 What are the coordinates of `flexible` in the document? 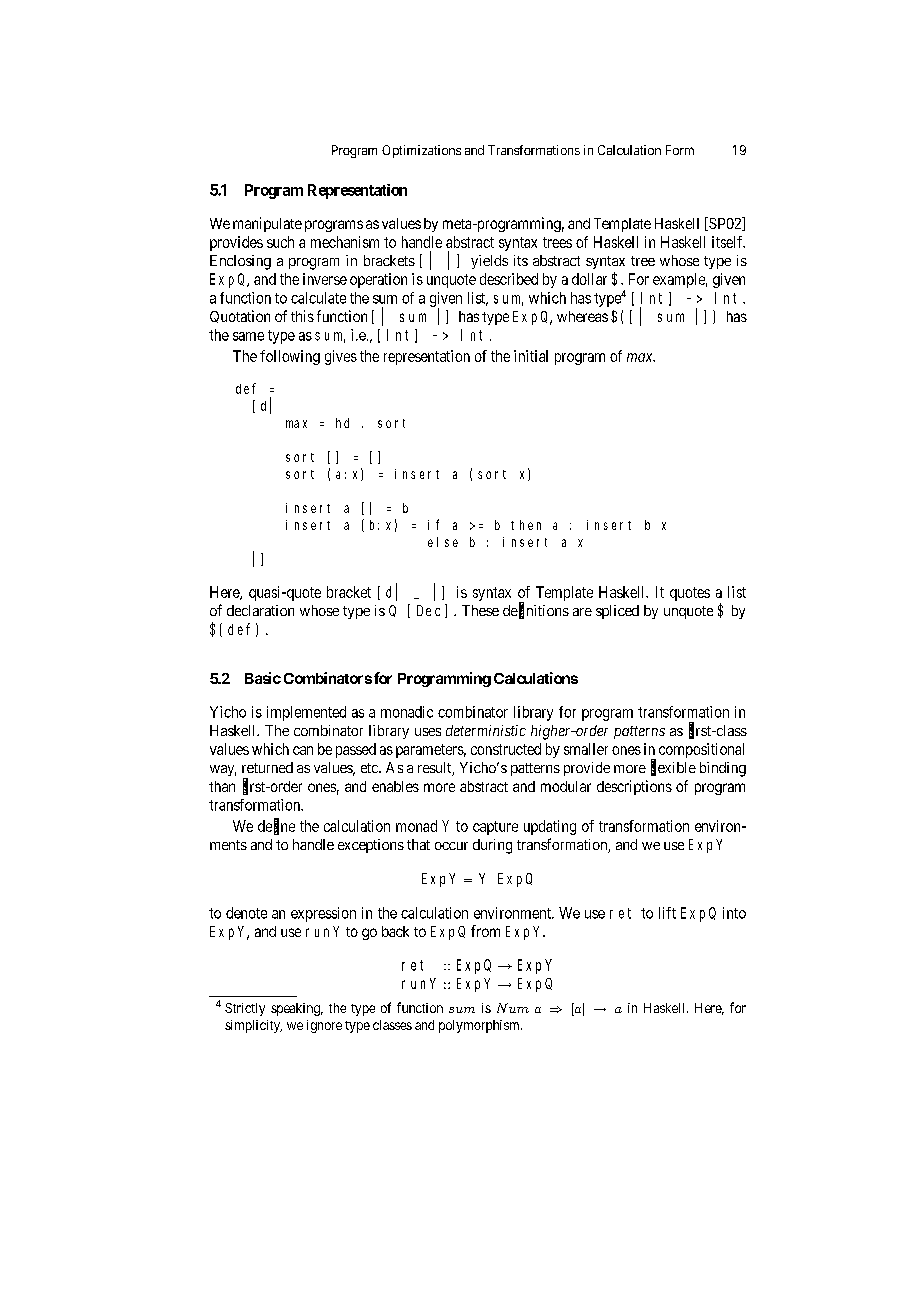 It's located at (673, 768).
